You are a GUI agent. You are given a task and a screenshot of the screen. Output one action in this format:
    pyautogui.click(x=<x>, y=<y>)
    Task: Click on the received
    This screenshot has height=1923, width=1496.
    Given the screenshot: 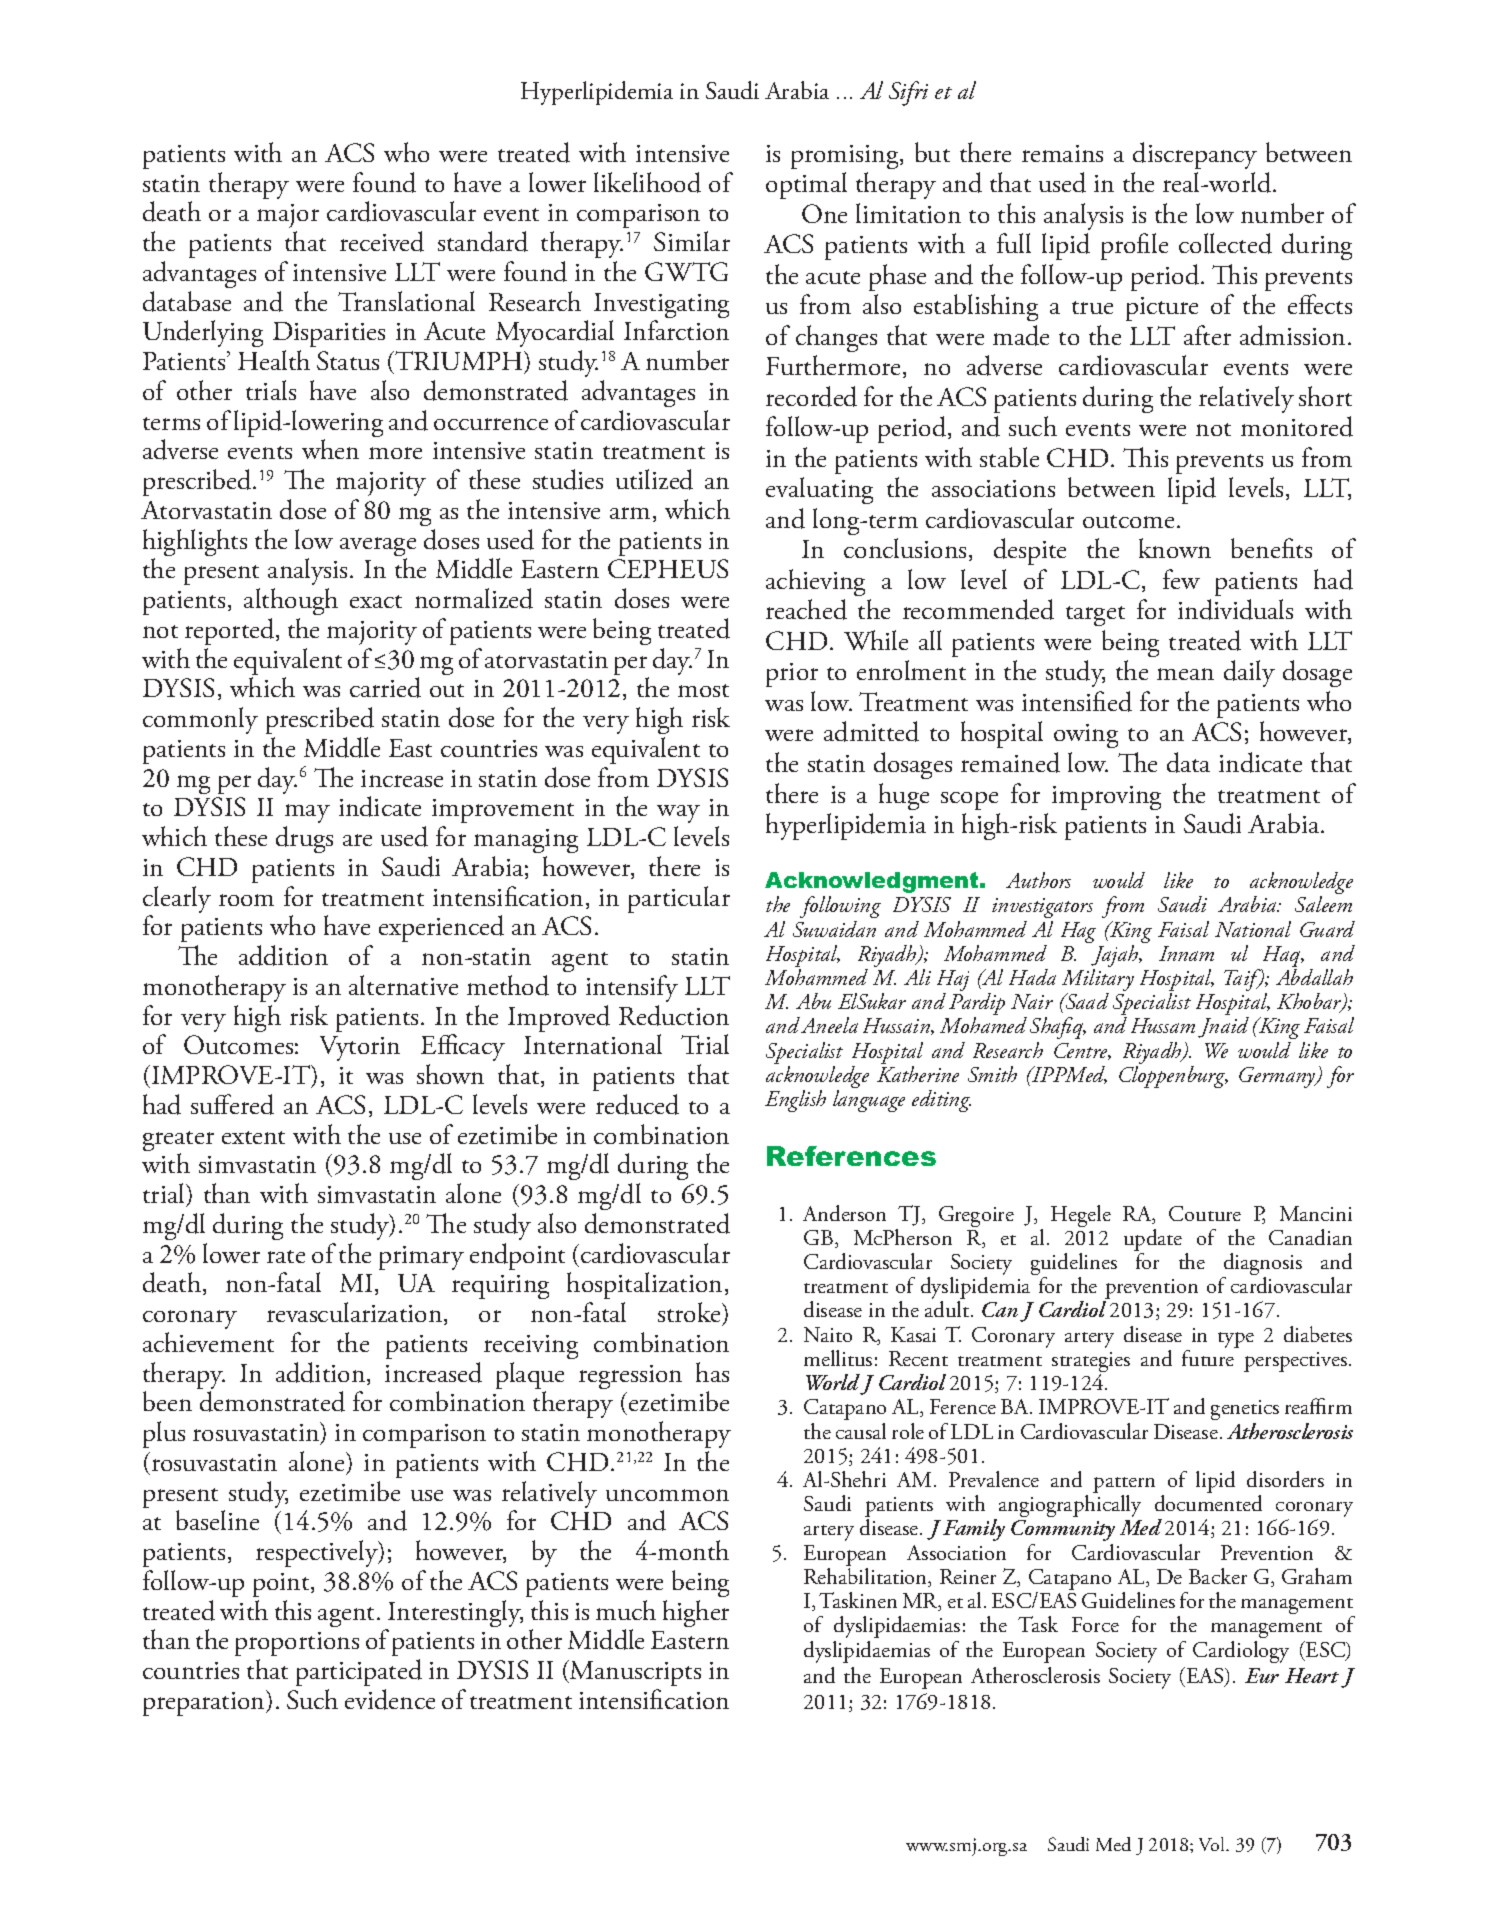 What is the action you would take?
    pyautogui.click(x=382, y=241)
